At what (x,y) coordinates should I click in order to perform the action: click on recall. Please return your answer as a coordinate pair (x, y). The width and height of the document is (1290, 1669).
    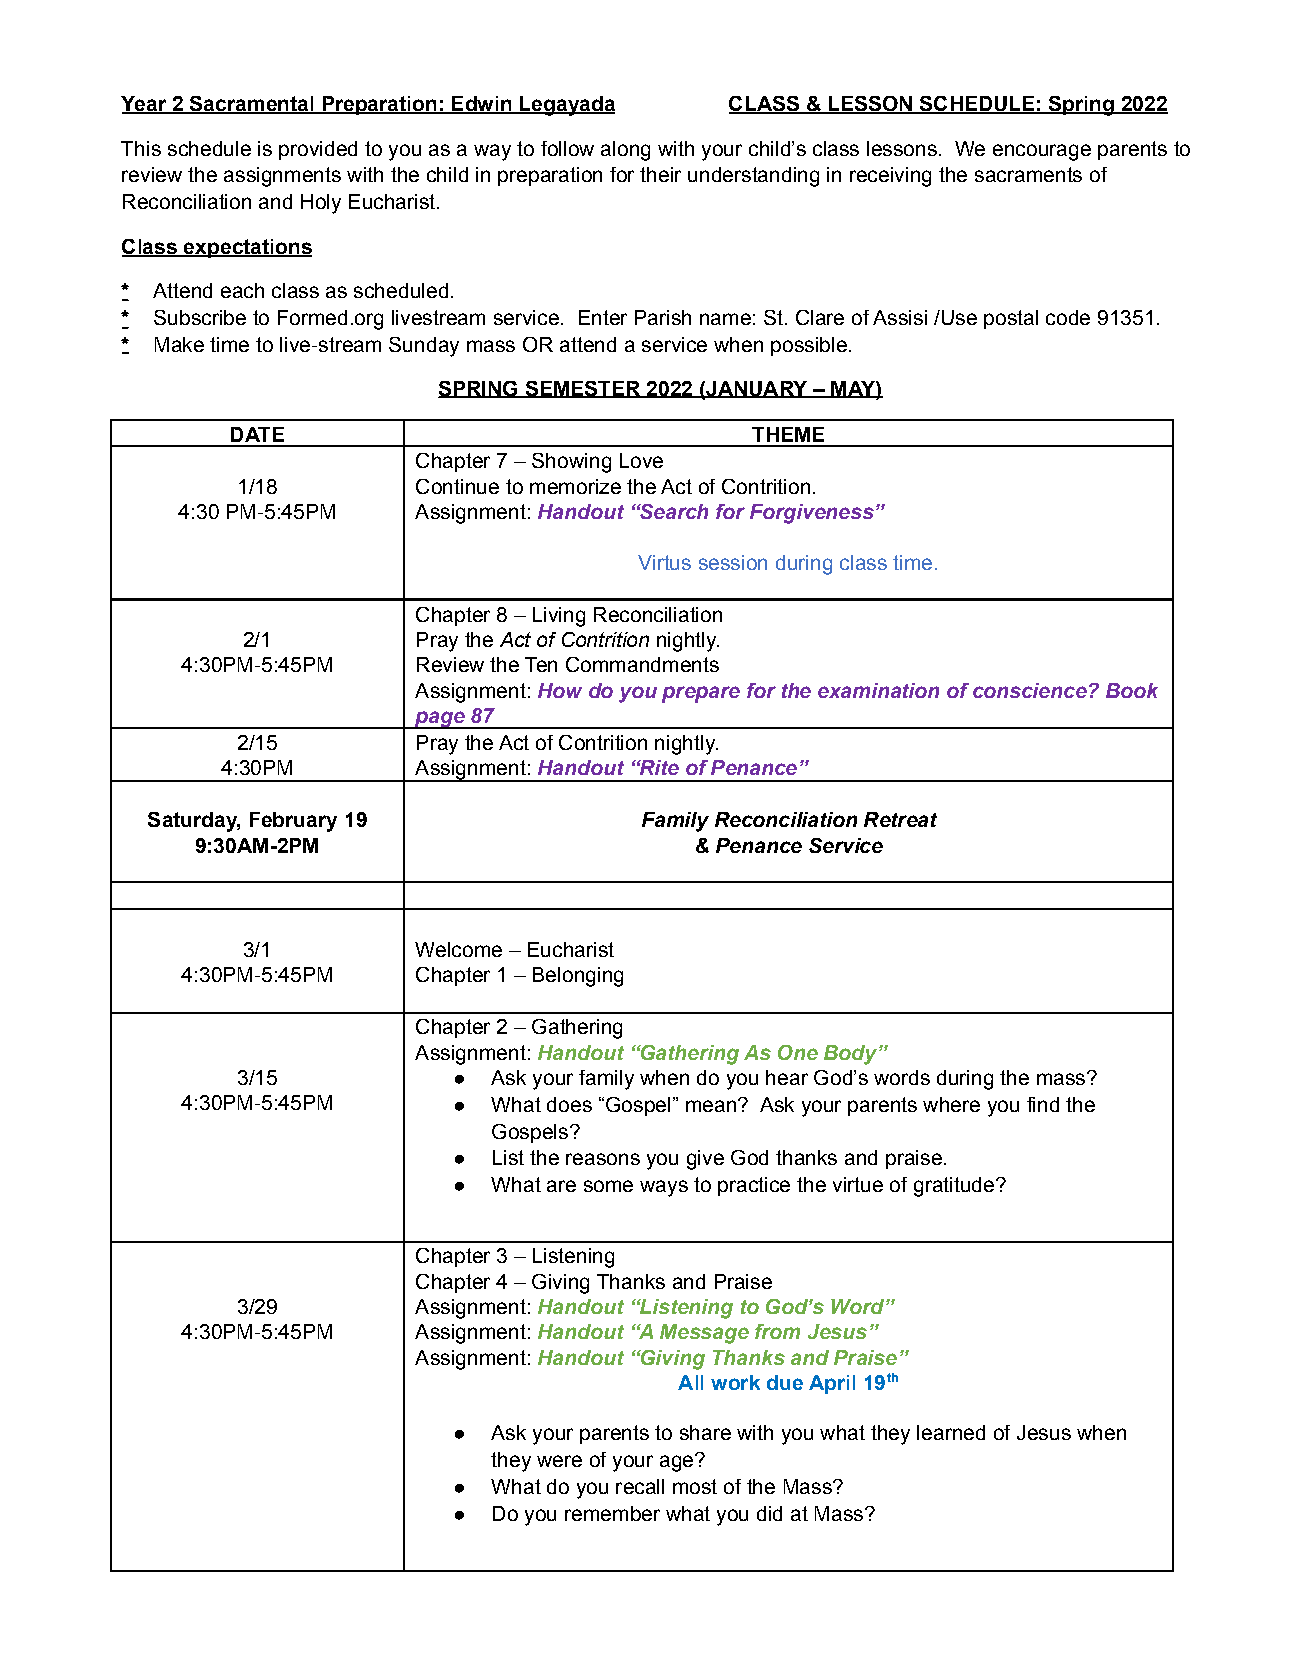
    Looking at the image, I should click on (640, 1486).
